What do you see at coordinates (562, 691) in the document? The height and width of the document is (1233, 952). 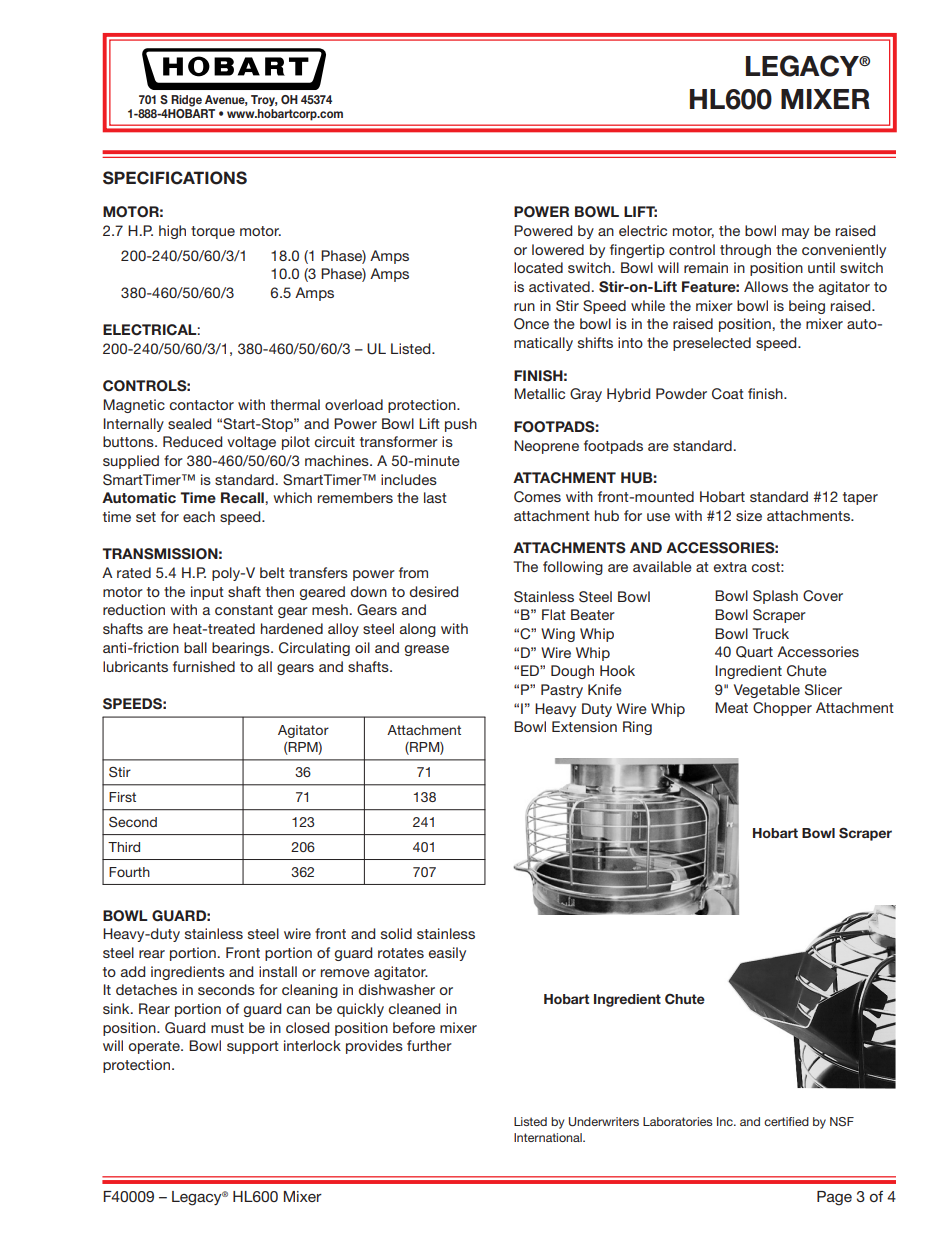 I see `Pastry` at bounding box center [562, 691].
